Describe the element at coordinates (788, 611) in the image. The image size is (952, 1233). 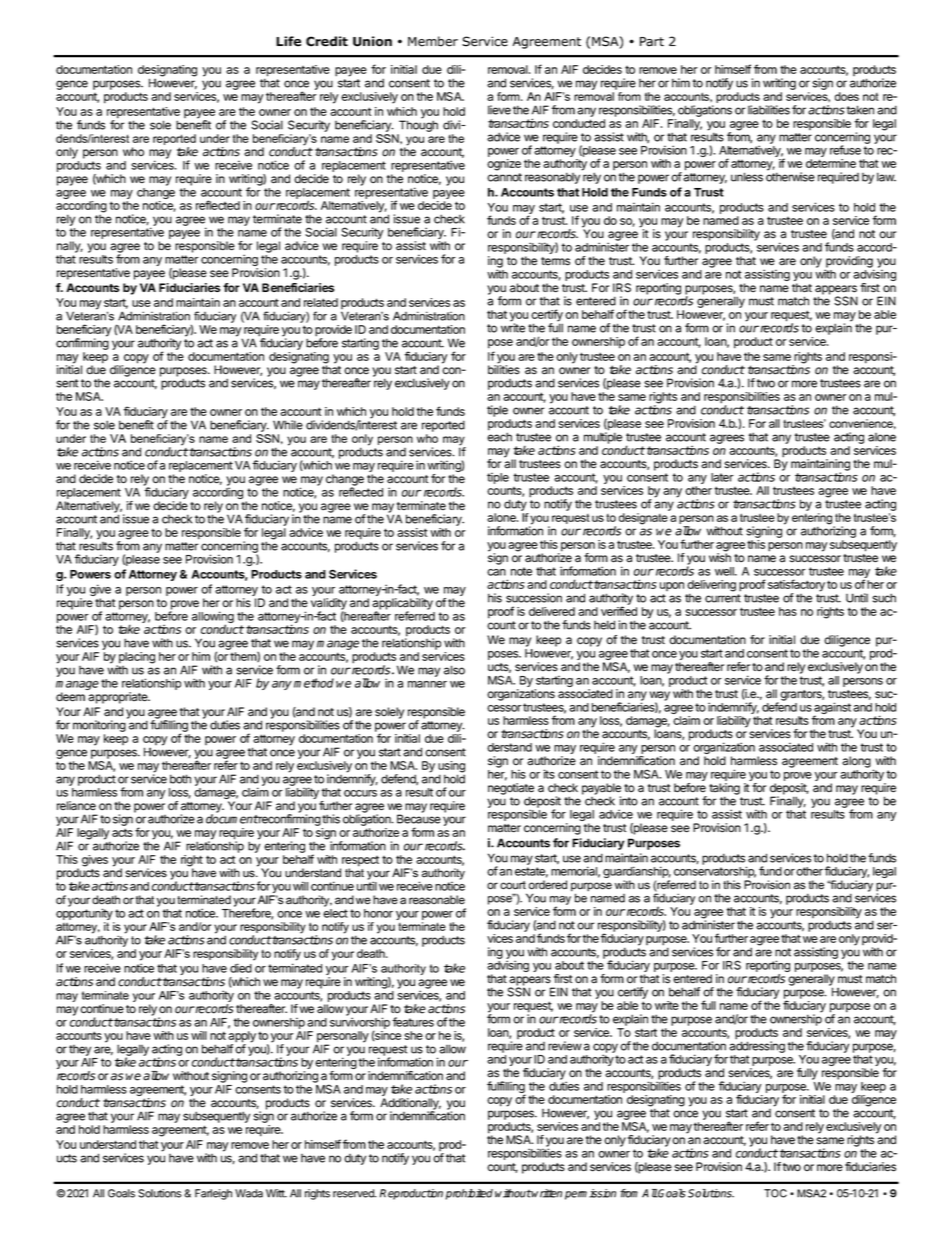
I see `has` at that location.
